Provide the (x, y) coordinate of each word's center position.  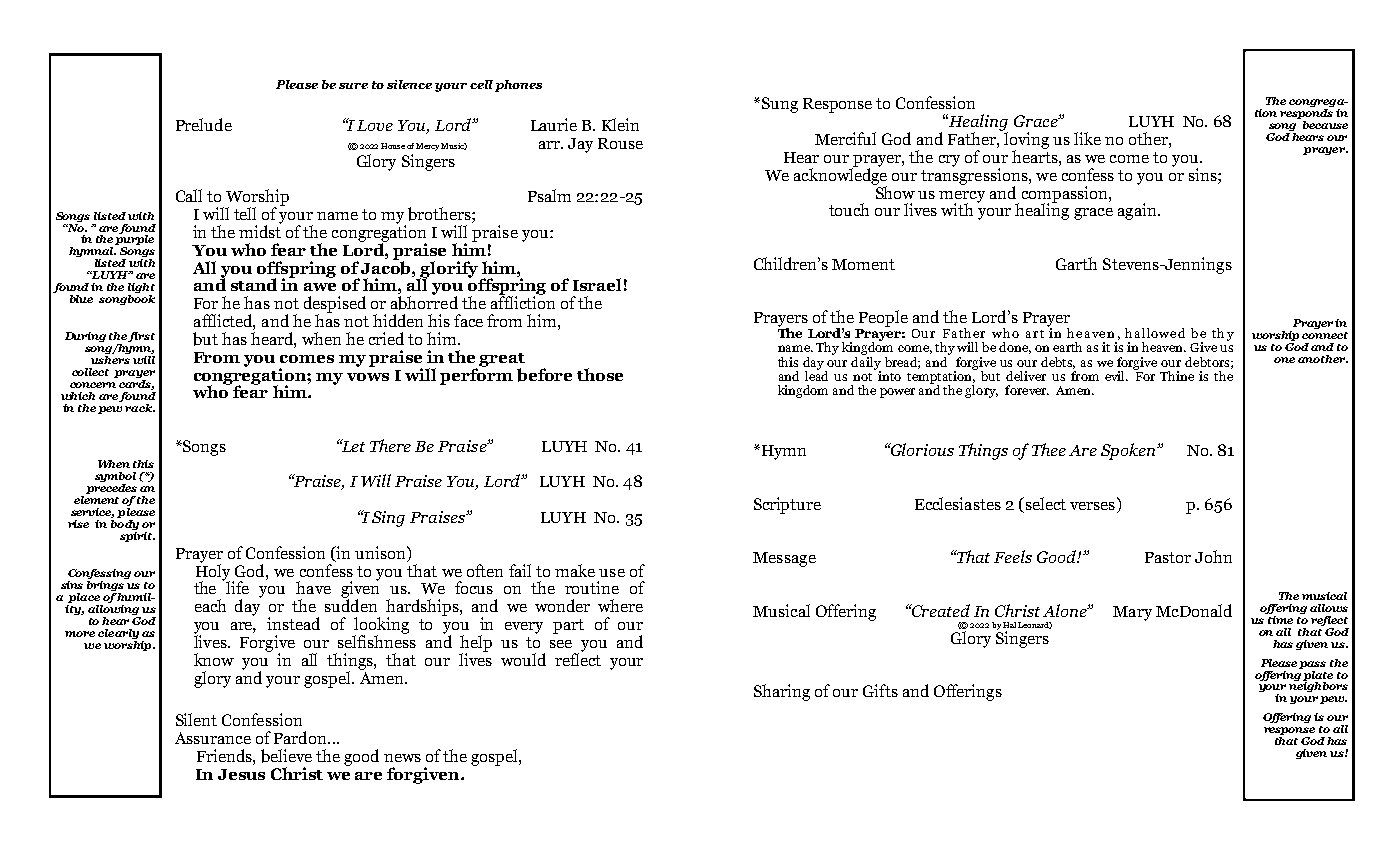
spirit (137, 535)
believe (286, 756)
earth (1067, 347)
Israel (597, 284)
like (1087, 138)
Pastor (1168, 557)
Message (784, 559)
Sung (778, 105)
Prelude (204, 124)
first (141, 337)
